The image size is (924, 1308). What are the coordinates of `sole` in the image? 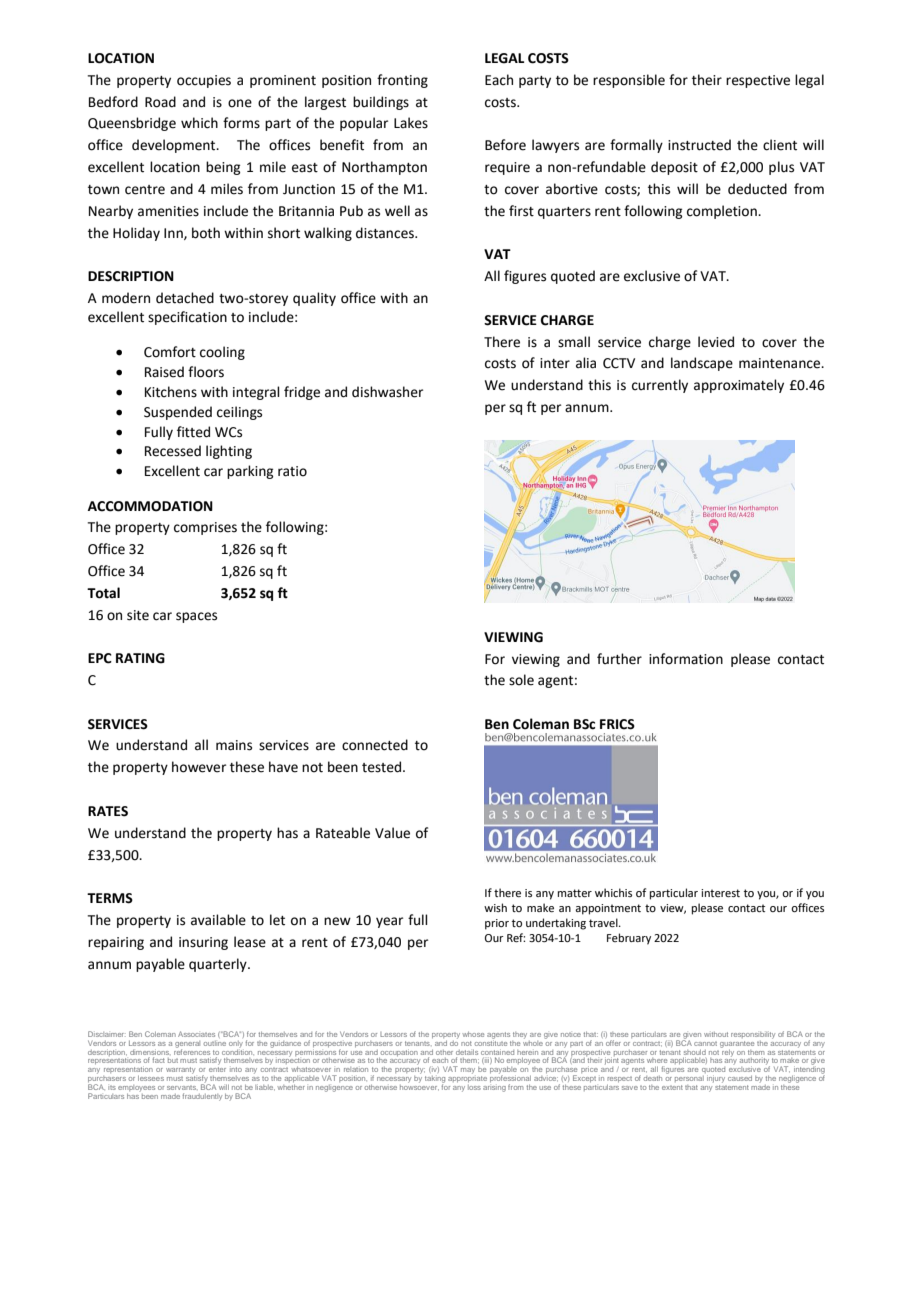 It's located at (521, 680).
